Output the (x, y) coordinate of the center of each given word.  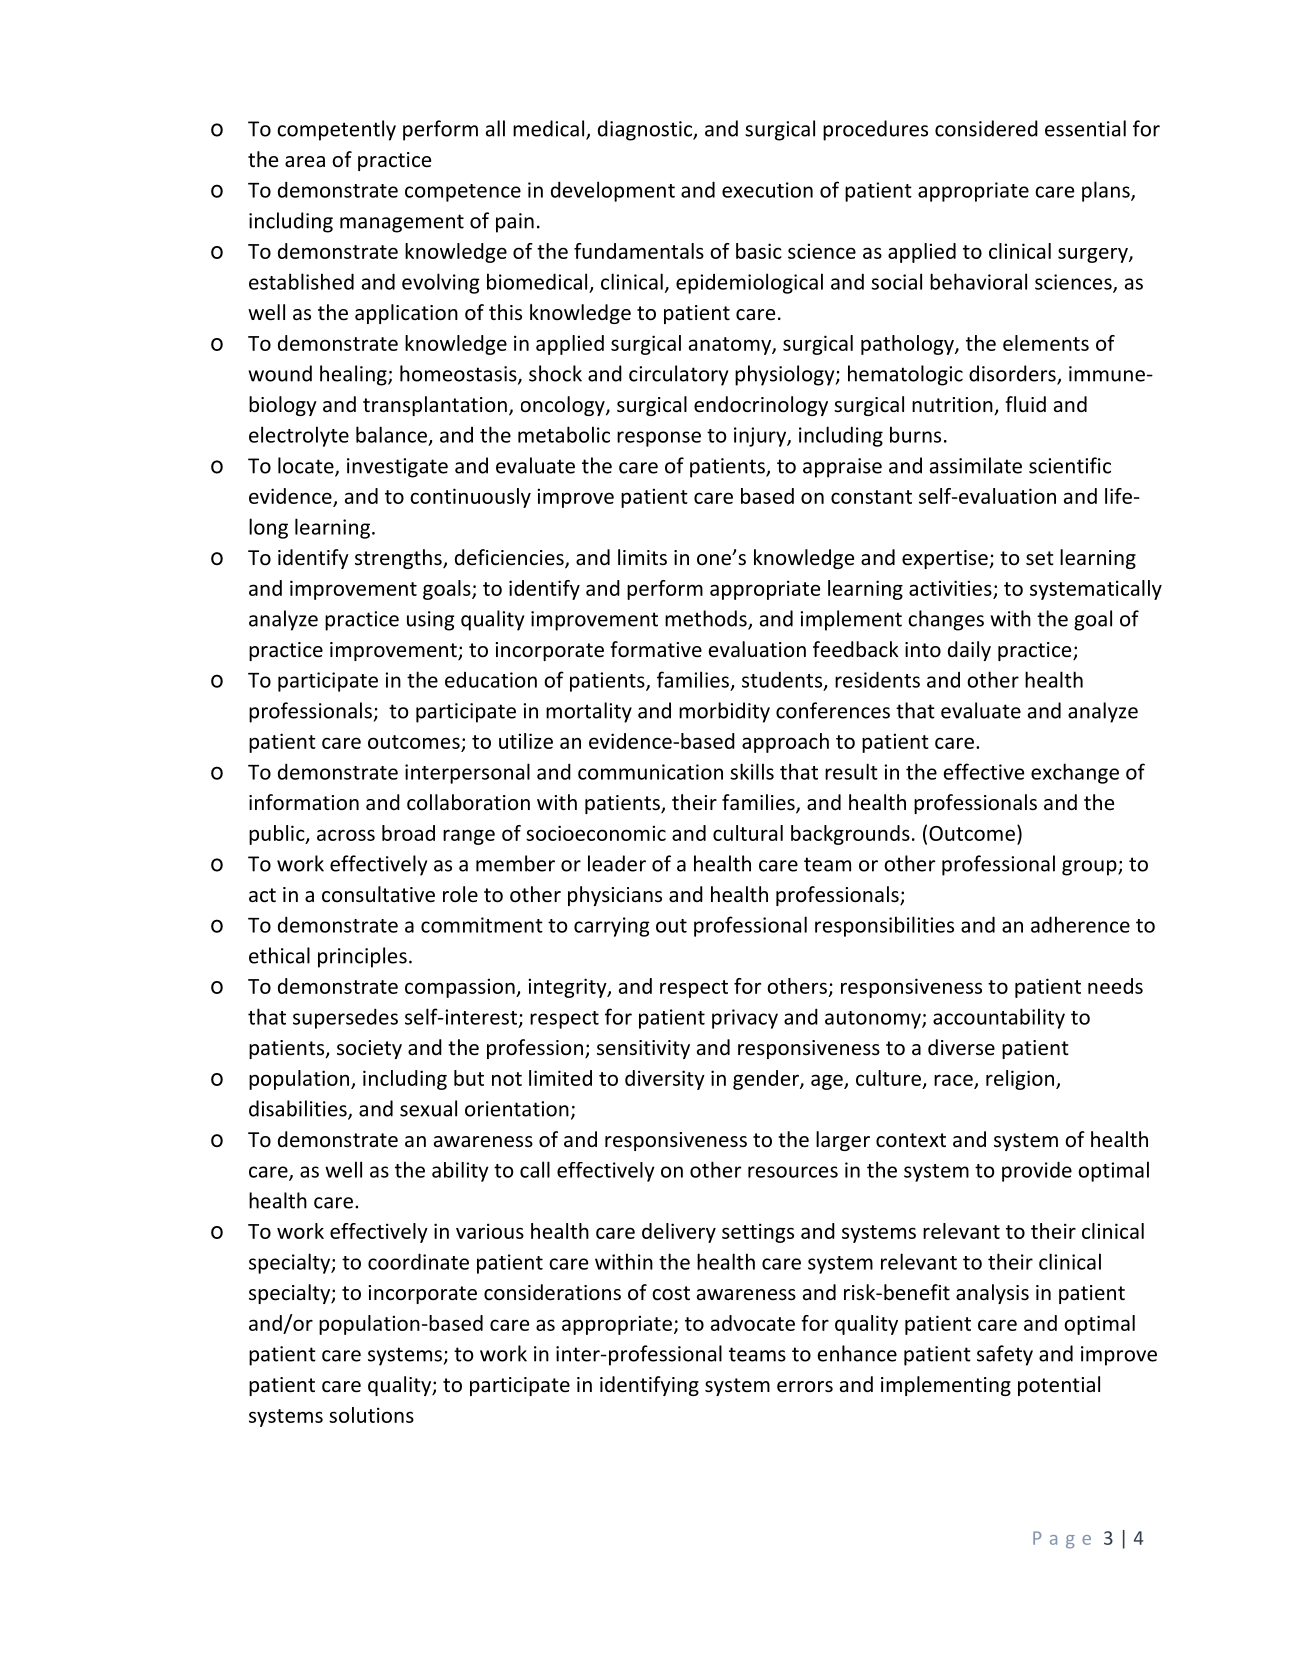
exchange (1075, 773)
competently (336, 130)
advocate (753, 1323)
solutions (371, 1415)
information (304, 802)
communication (650, 772)
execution (767, 190)
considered (986, 128)
